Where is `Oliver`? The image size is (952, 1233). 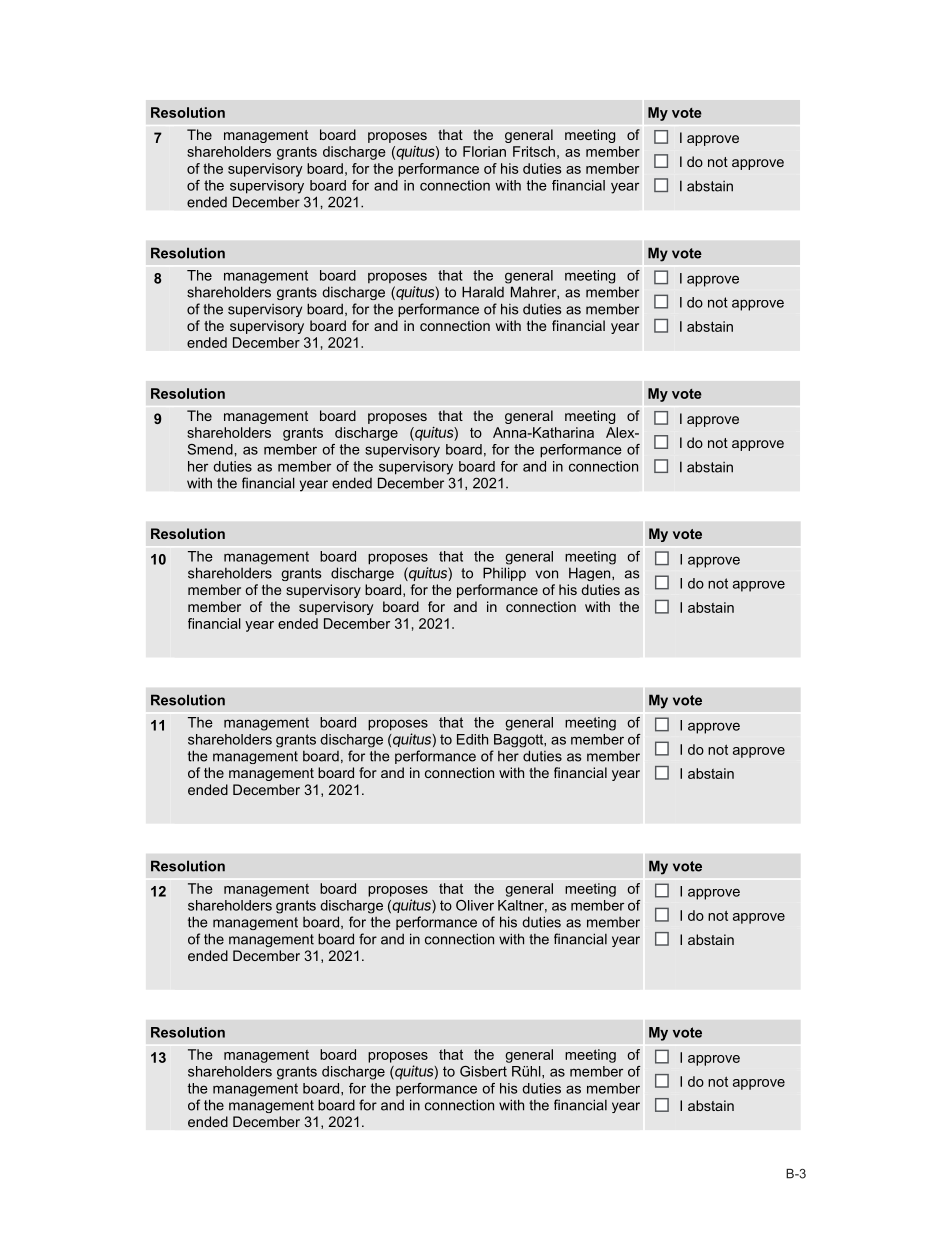
Oliver is located at coordinates (475, 905).
